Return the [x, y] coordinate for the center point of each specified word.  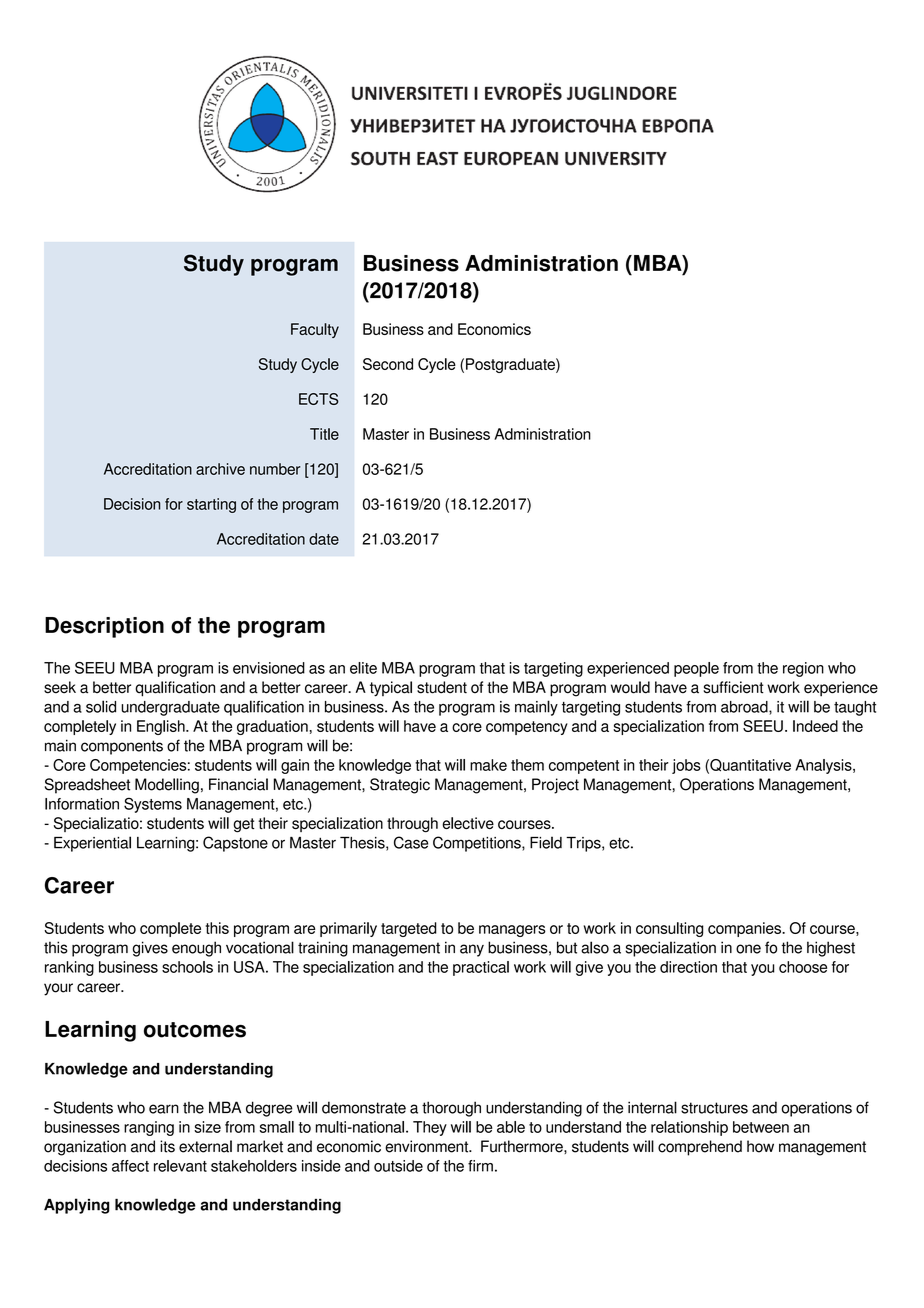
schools [187, 967]
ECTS [319, 399]
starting [211, 505]
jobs [686, 766]
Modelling [167, 786]
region [803, 669]
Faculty [315, 330]
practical [481, 968]
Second [388, 364]
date [324, 539]
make [488, 765]
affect [130, 1166]
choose [803, 967]
